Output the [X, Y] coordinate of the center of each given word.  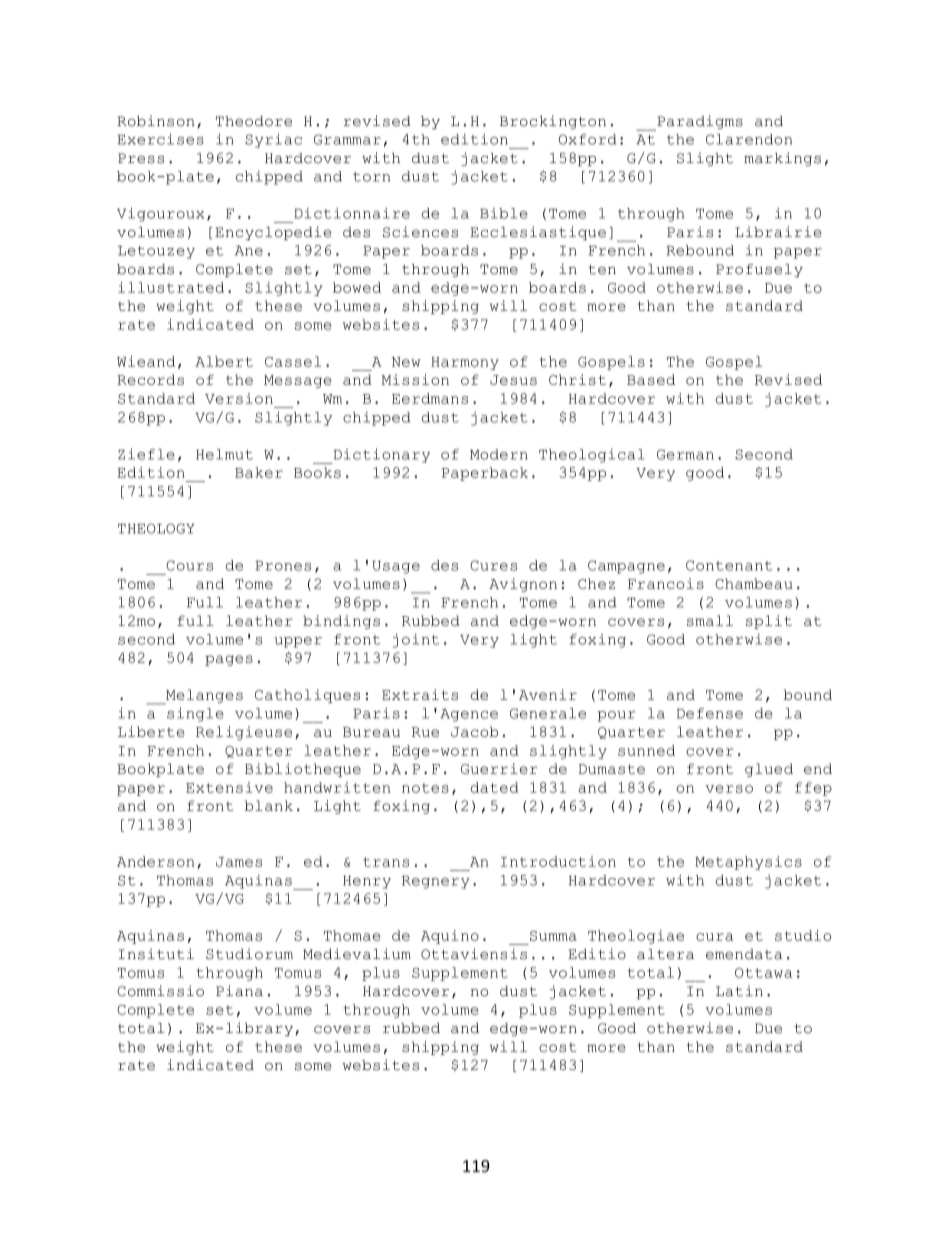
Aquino [450, 937]
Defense [710, 713]
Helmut [224, 454]
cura [714, 937]
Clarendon [749, 139]
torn [371, 177]
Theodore [254, 121]
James [239, 862]
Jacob [474, 731]
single [195, 715]
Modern [499, 454]
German [685, 454]
